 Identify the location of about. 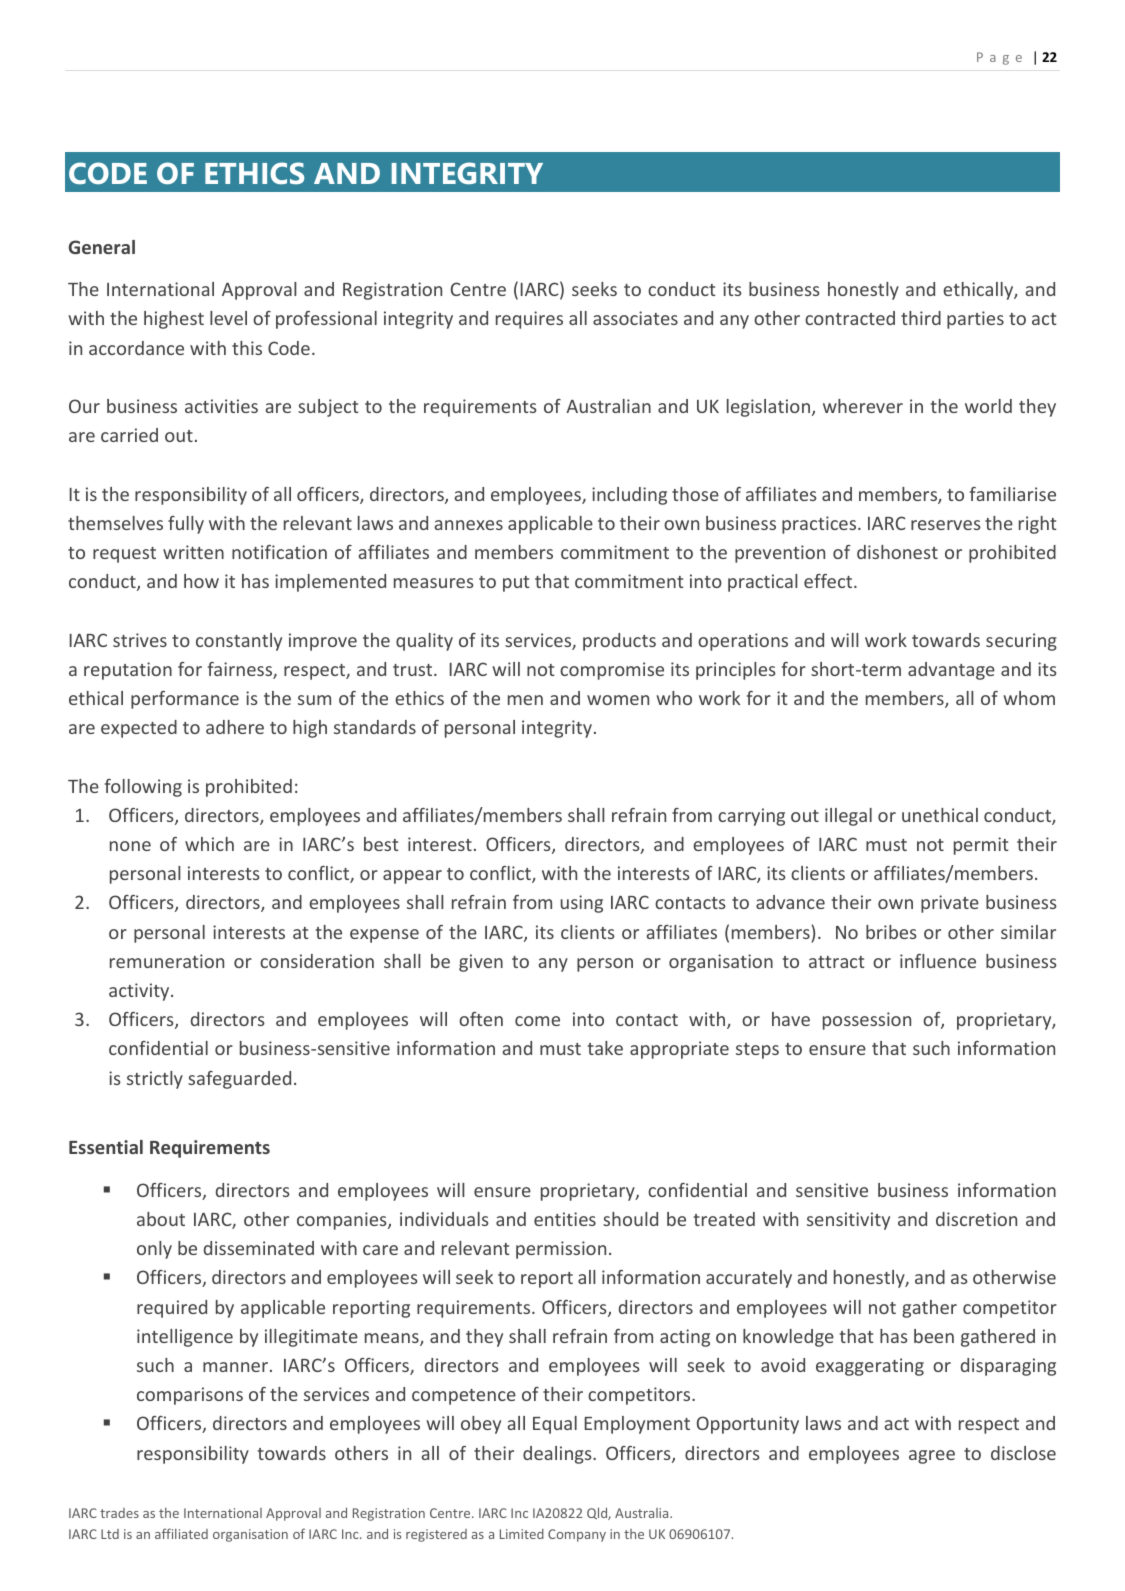
(161, 1219).
